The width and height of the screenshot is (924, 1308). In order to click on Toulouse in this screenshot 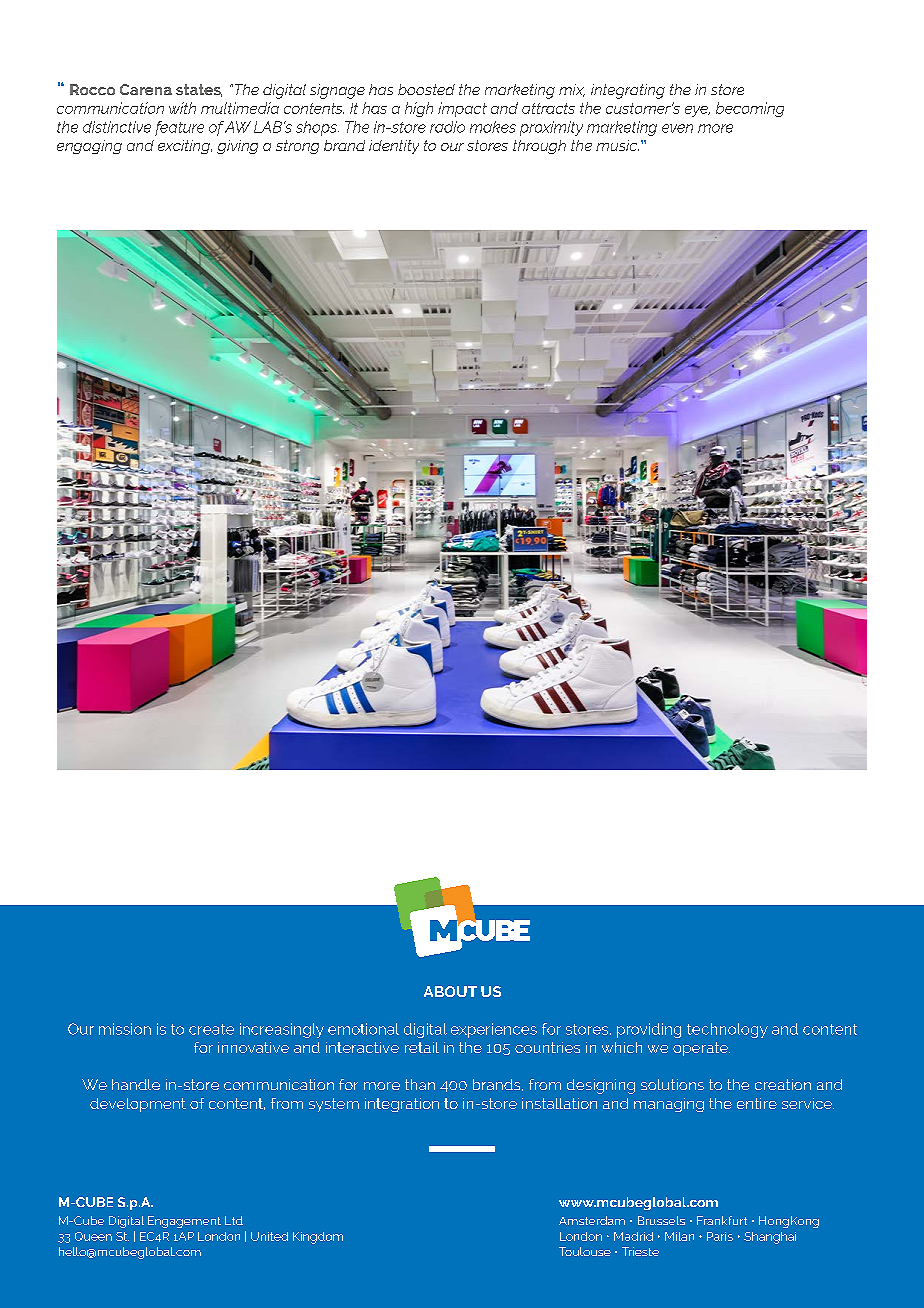, I will do `click(585, 1251)`.
